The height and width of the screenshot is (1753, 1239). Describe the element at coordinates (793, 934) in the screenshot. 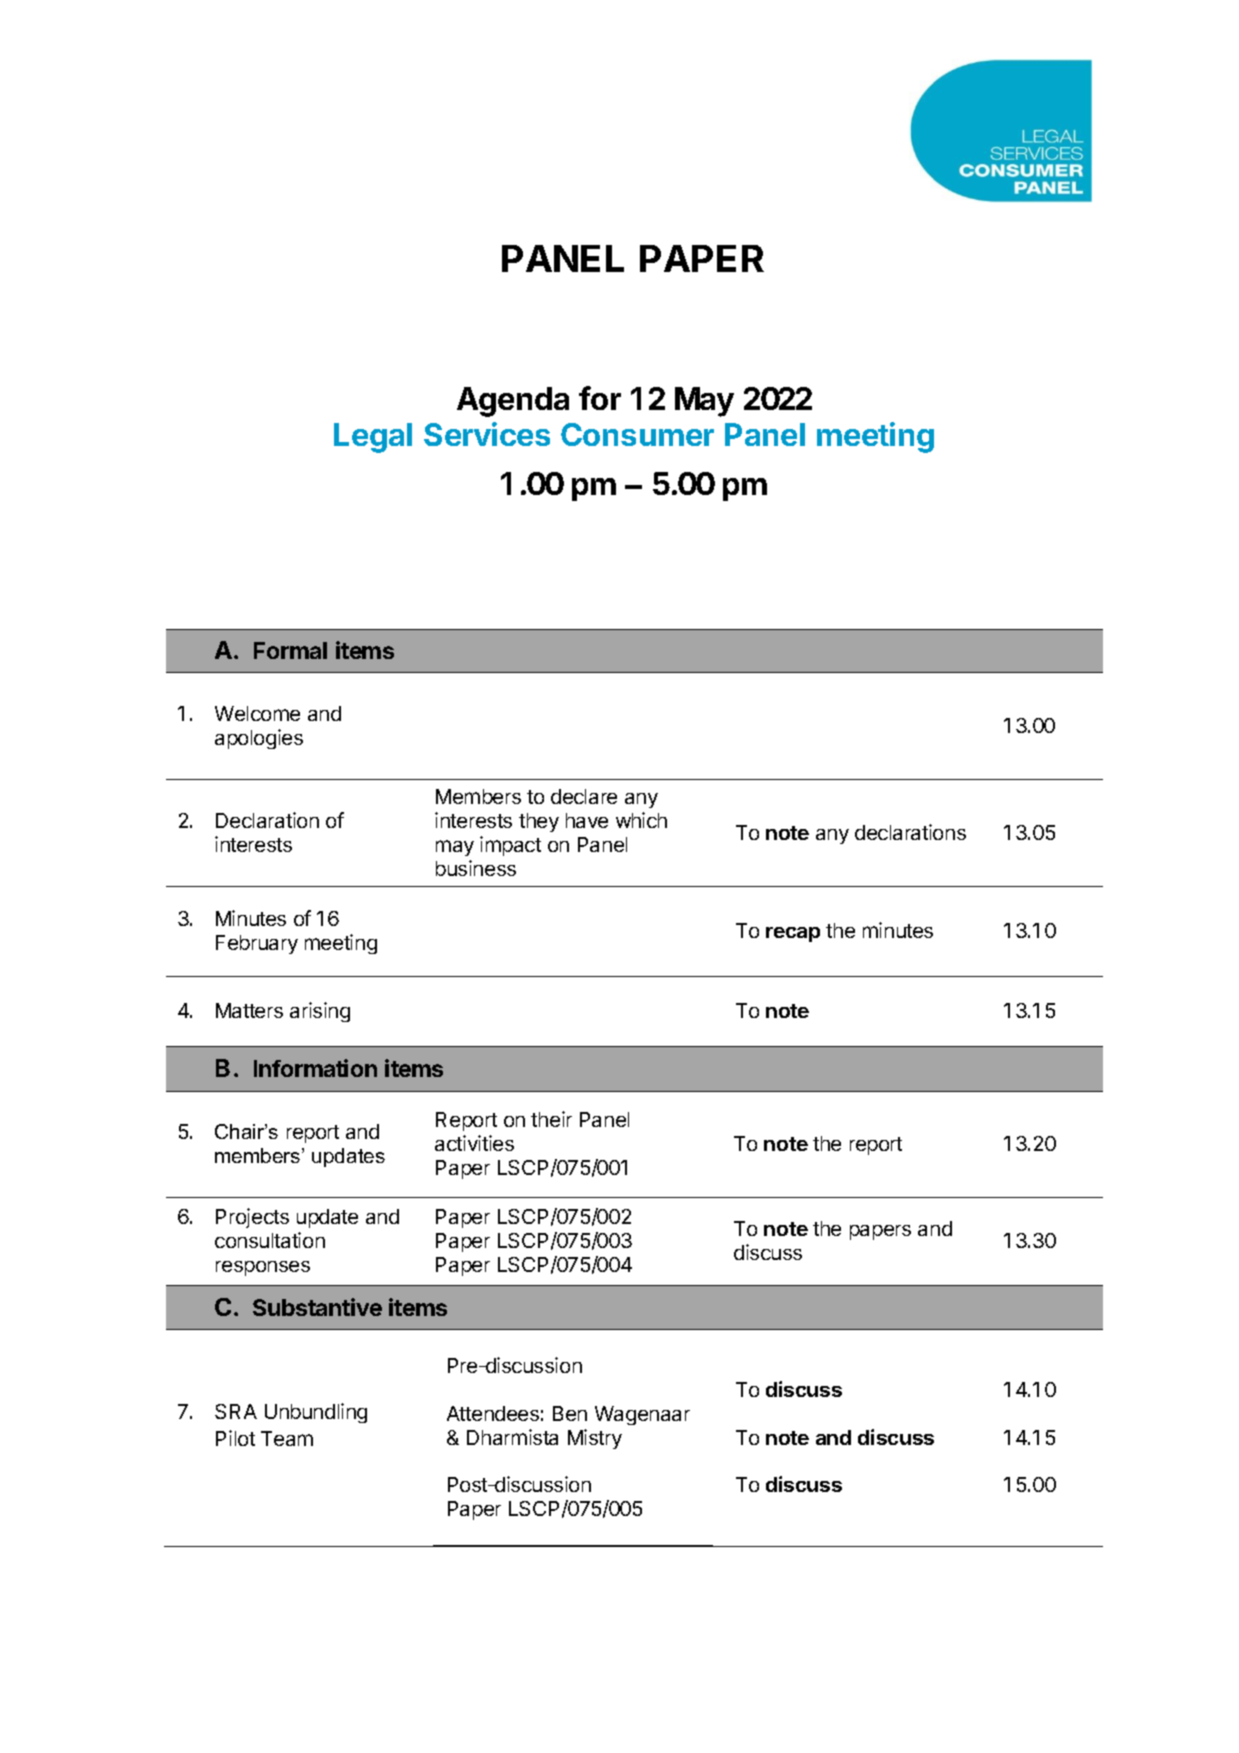

I see `recap` at that location.
